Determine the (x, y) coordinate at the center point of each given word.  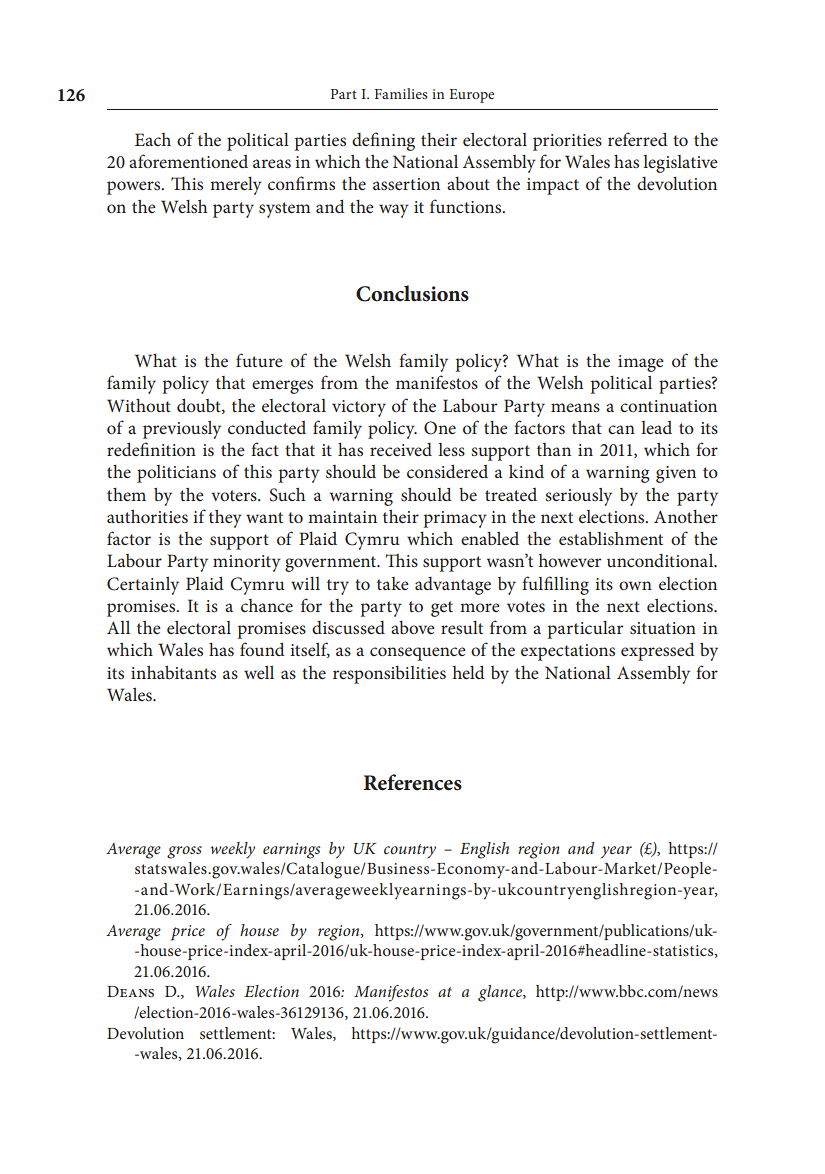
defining (383, 141)
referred (638, 139)
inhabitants (173, 672)
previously (182, 430)
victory (359, 408)
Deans (130, 991)
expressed (658, 651)
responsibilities (389, 675)
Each (153, 139)
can (621, 429)
